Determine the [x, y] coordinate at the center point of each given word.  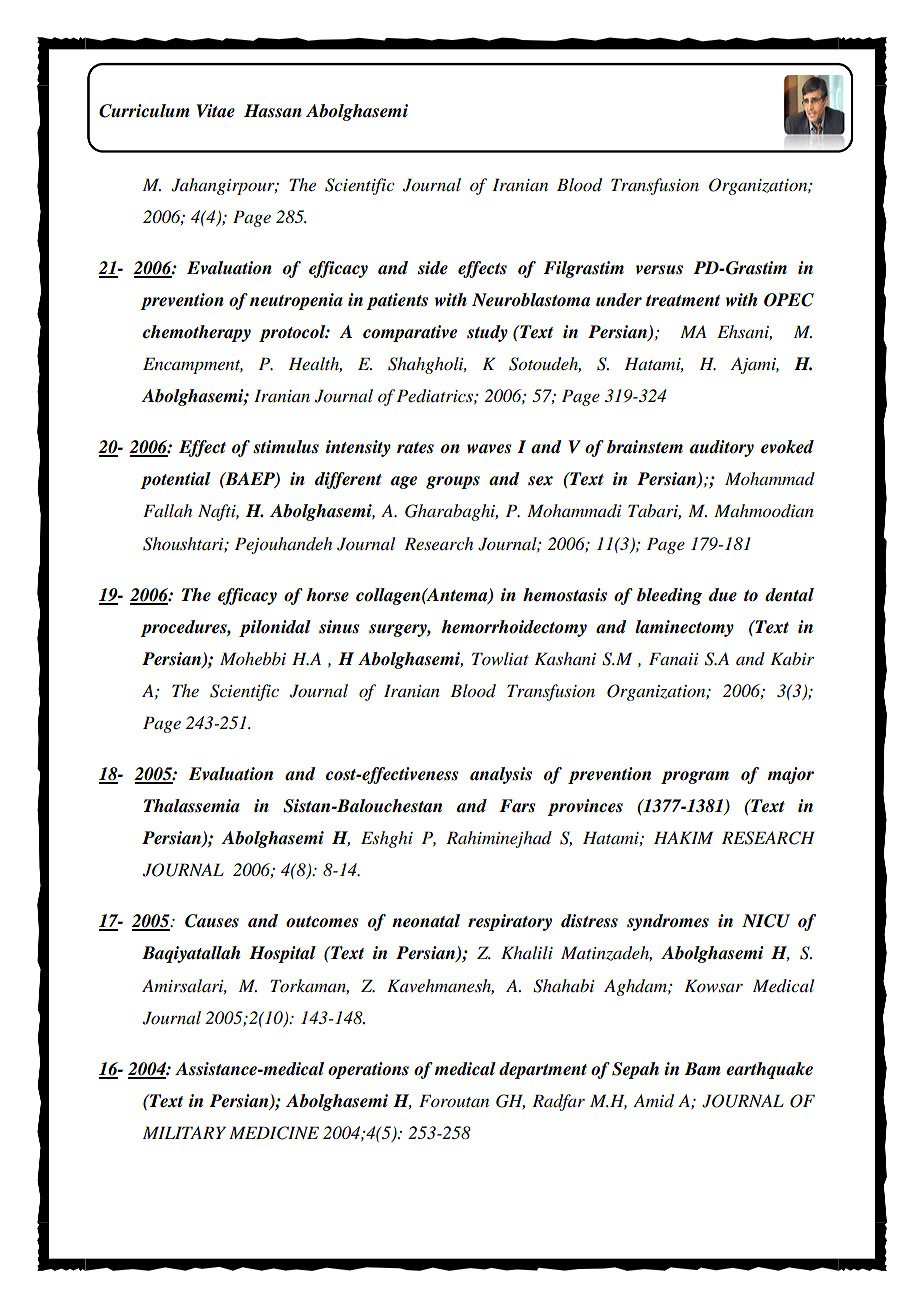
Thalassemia [192, 806]
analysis [501, 775]
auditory [722, 448]
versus [659, 270]
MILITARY [184, 1132]
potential [175, 480]
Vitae [215, 111]
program [695, 777]
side [433, 268]
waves [489, 449]
